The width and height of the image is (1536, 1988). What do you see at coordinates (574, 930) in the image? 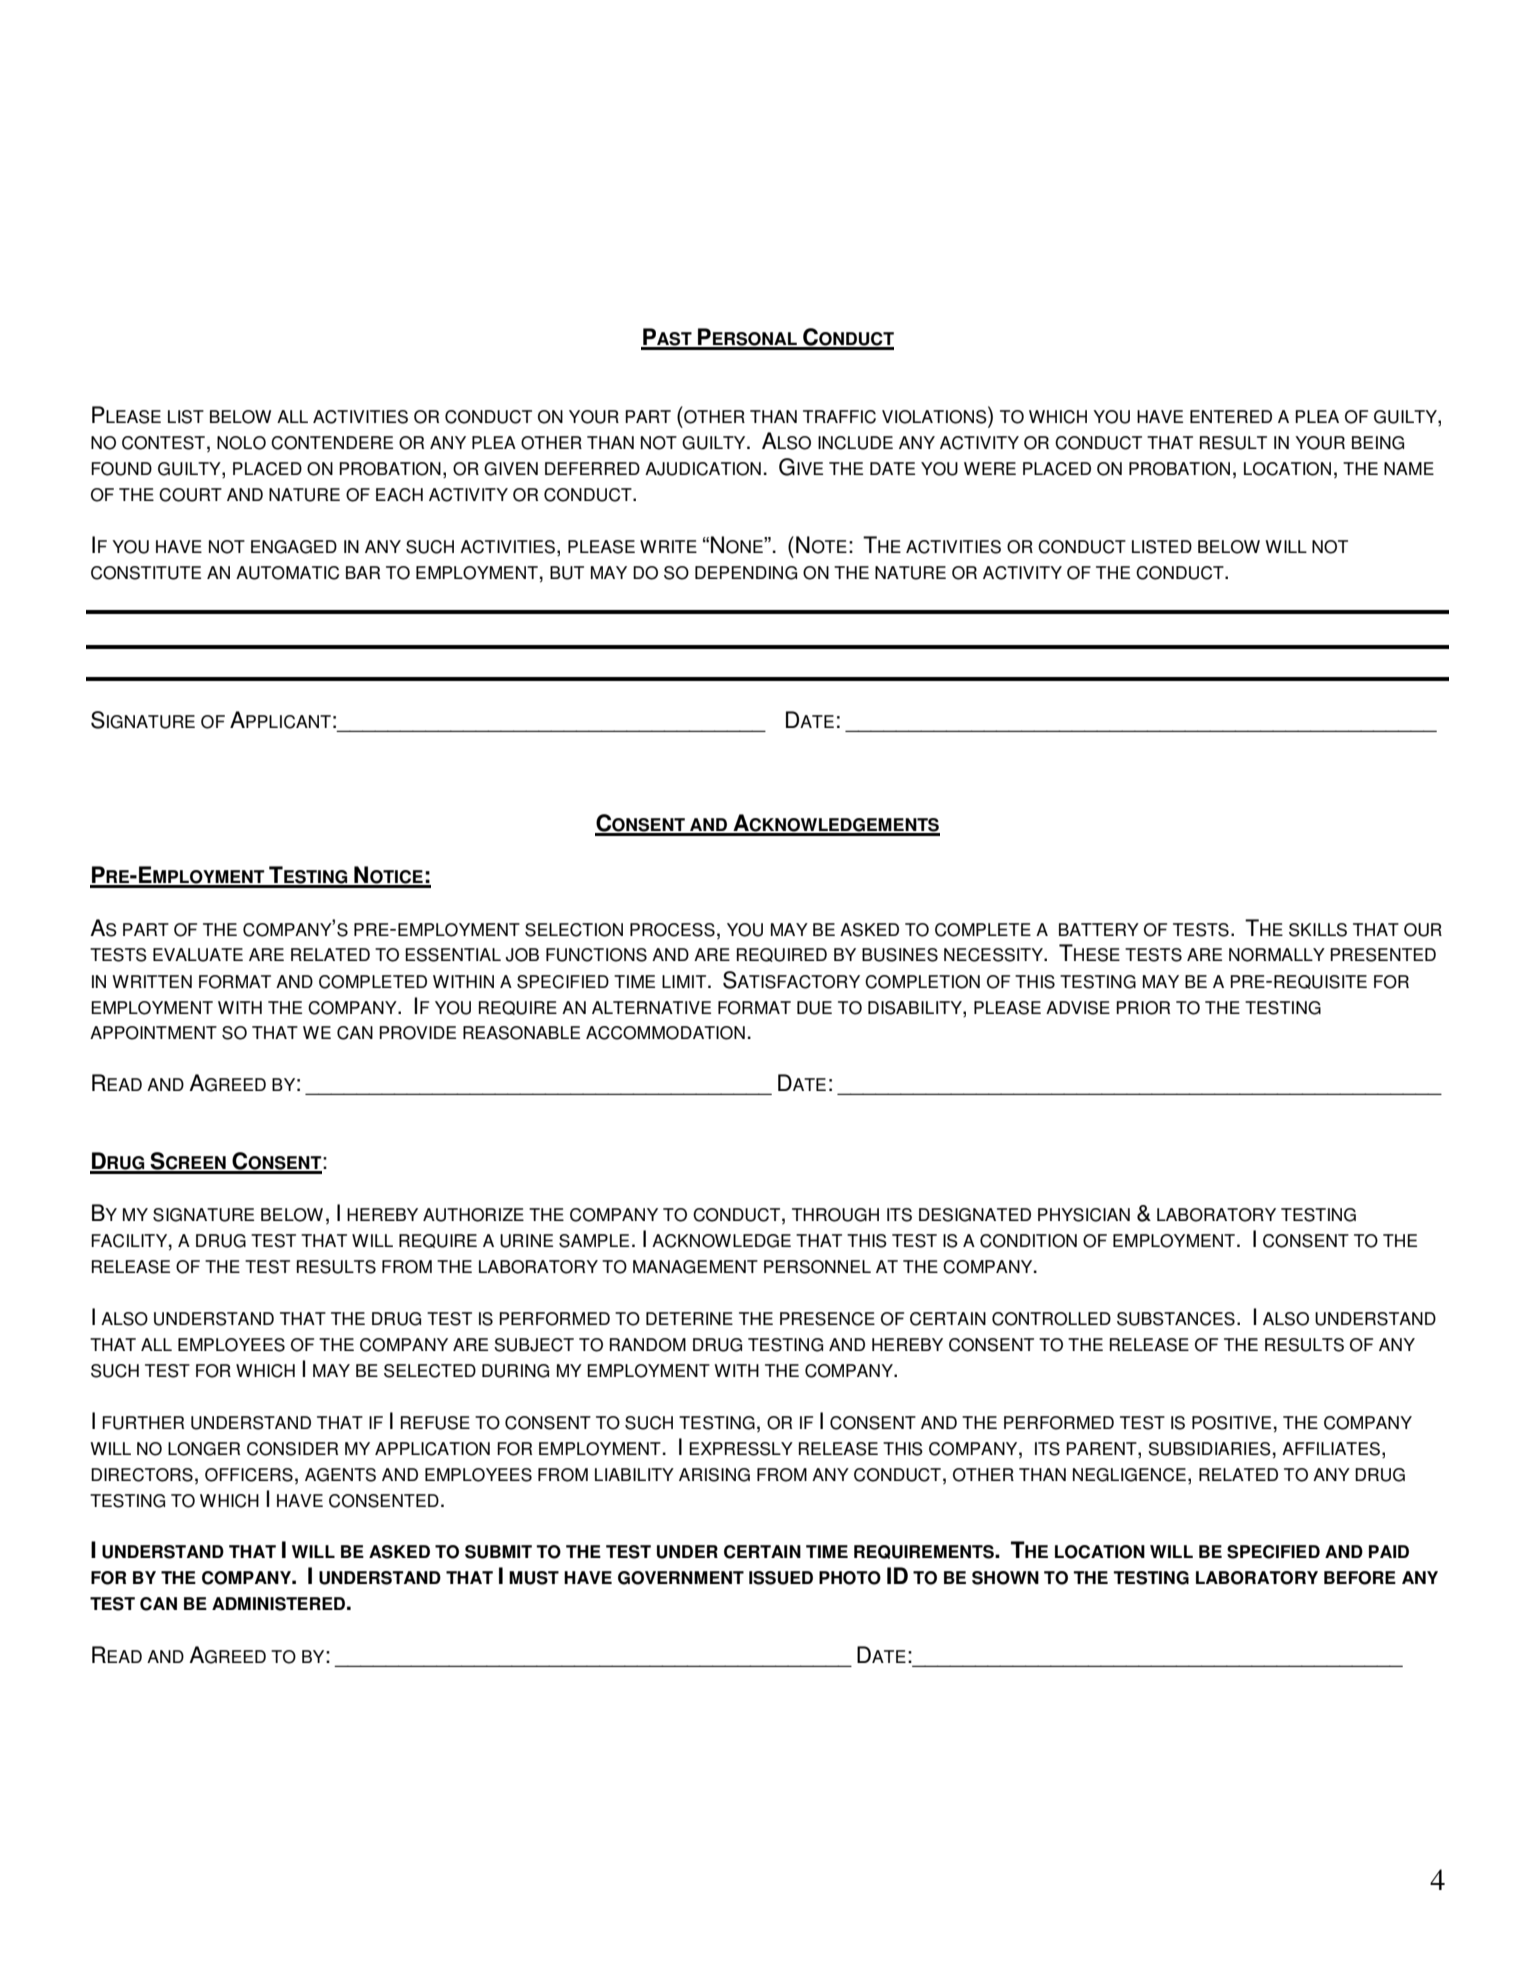
I see `SELECTION` at bounding box center [574, 930].
